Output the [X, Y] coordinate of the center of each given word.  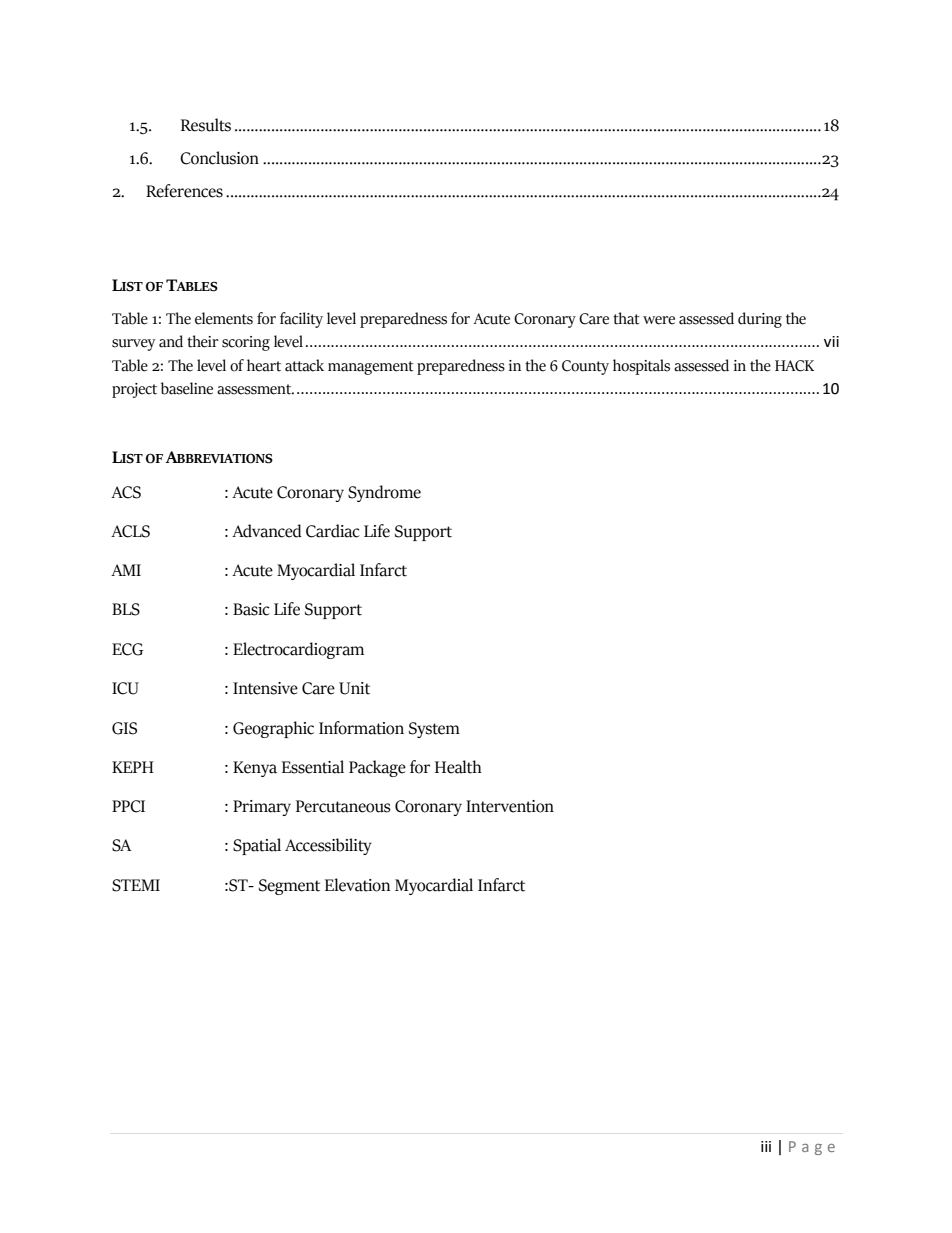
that [626, 318]
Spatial [257, 846]
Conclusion [219, 158]
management [371, 368]
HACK [794, 366]
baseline [187, 388]
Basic [251, 609]
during [760, 320]
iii [766, 1146]
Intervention [510, 806]
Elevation [357, 885]
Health [458, 767]
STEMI [136, 885]
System [434, 730]
